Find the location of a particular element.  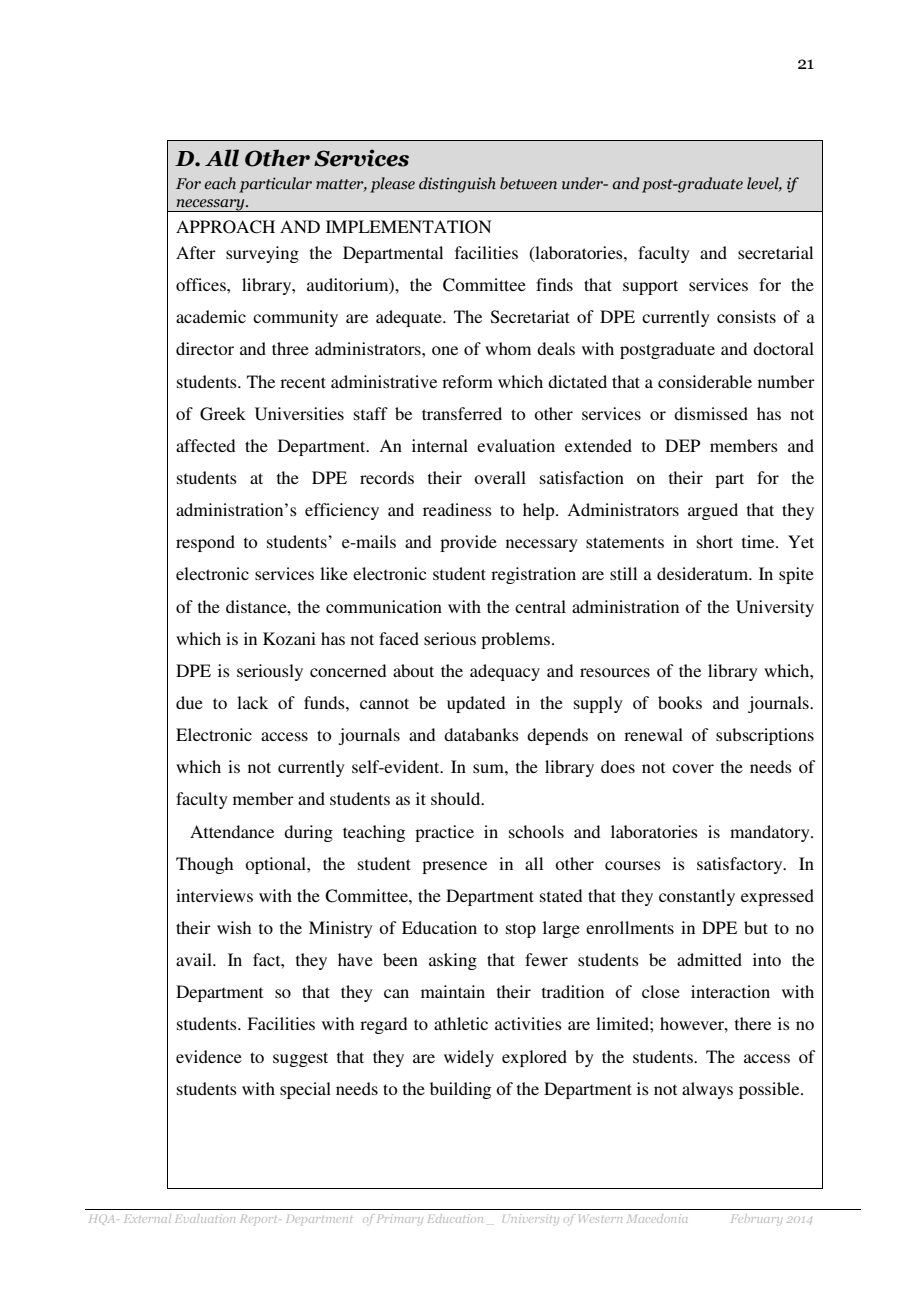

Primary is located at coordinates (400, 1218).
